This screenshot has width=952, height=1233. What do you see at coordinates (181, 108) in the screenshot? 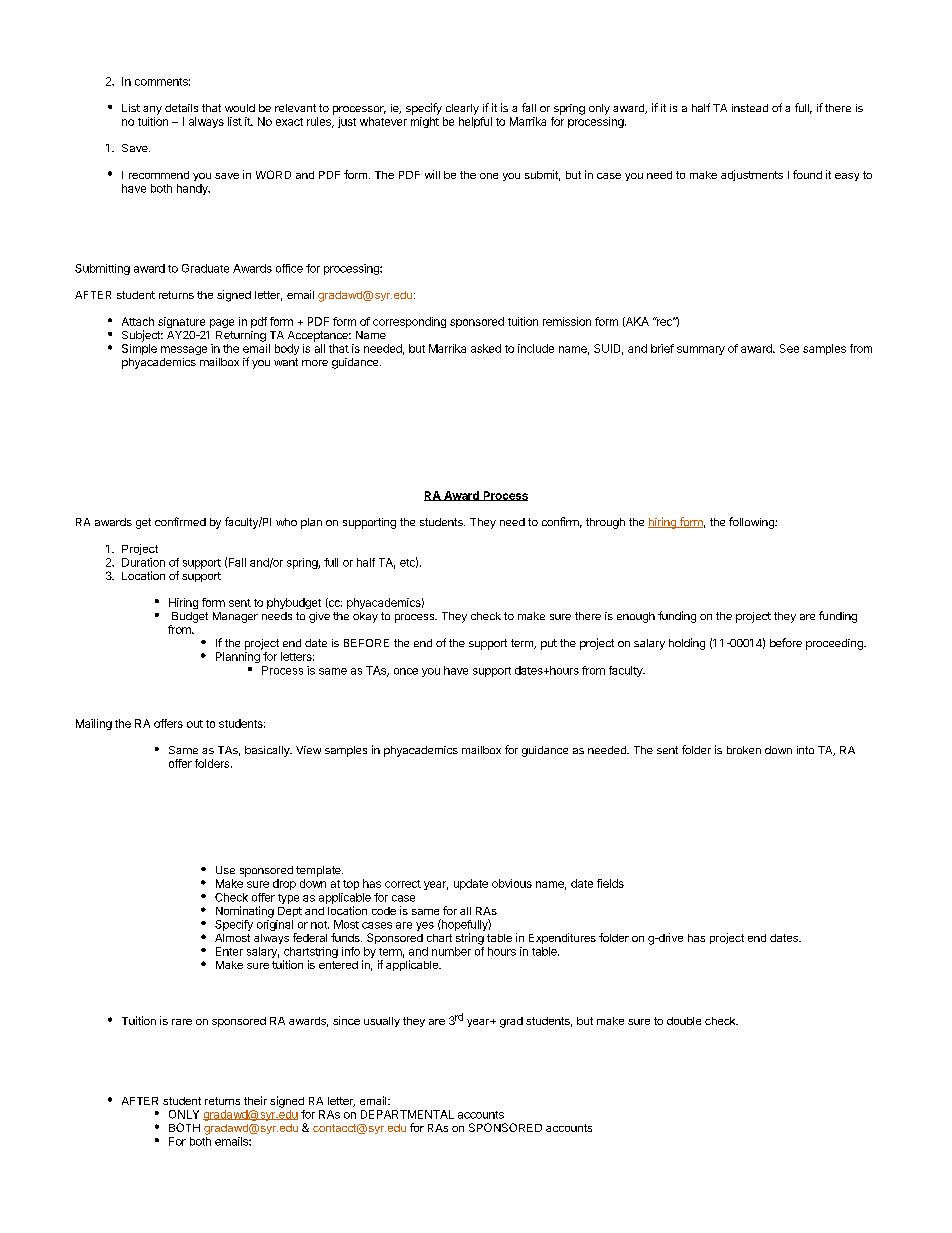
I see `details` at bounding box center [181, 108].
